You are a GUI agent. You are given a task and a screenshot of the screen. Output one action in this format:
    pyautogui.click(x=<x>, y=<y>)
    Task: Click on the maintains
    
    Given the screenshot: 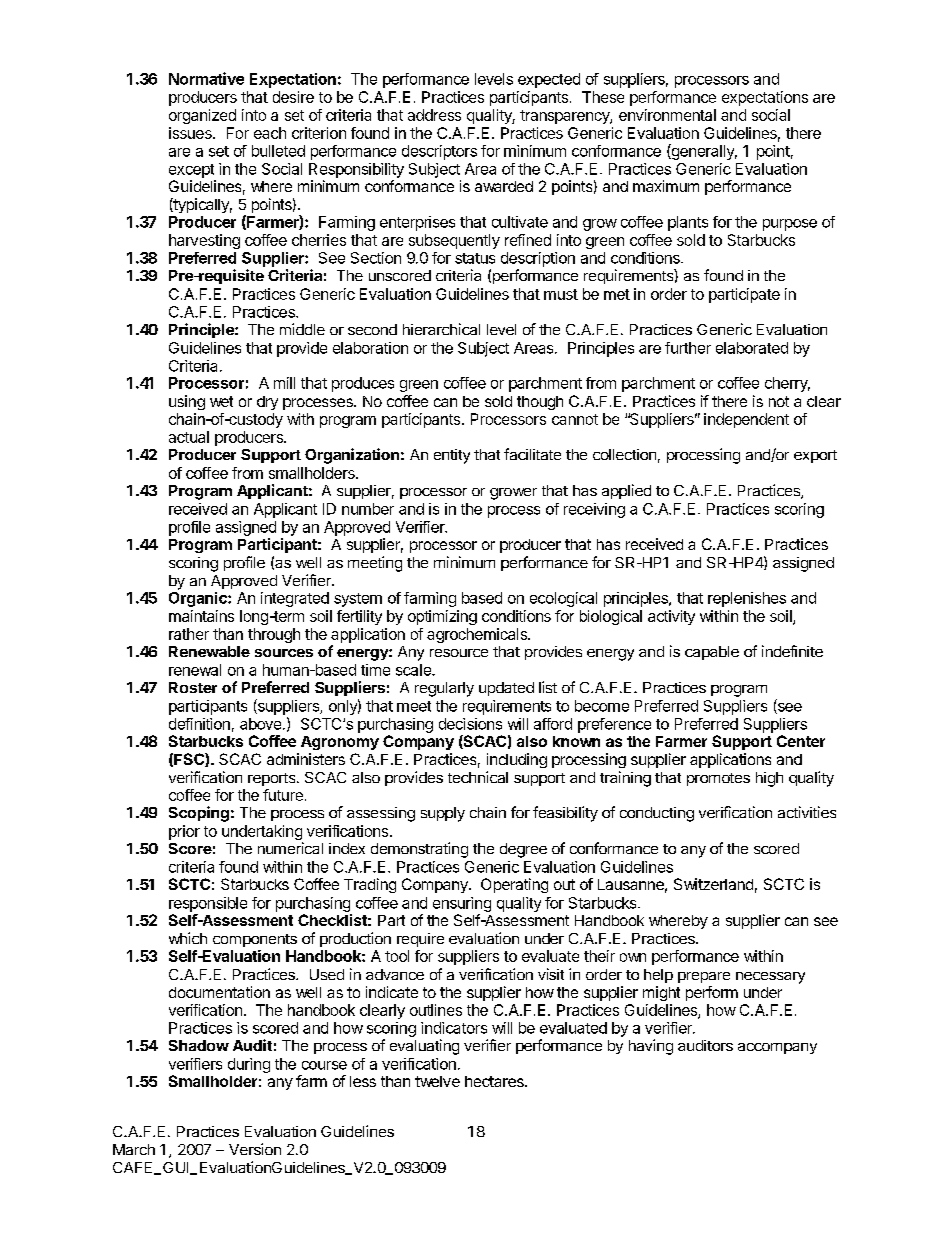 What is the action you would take?
    pyautogui.click(x=201, y=616)
